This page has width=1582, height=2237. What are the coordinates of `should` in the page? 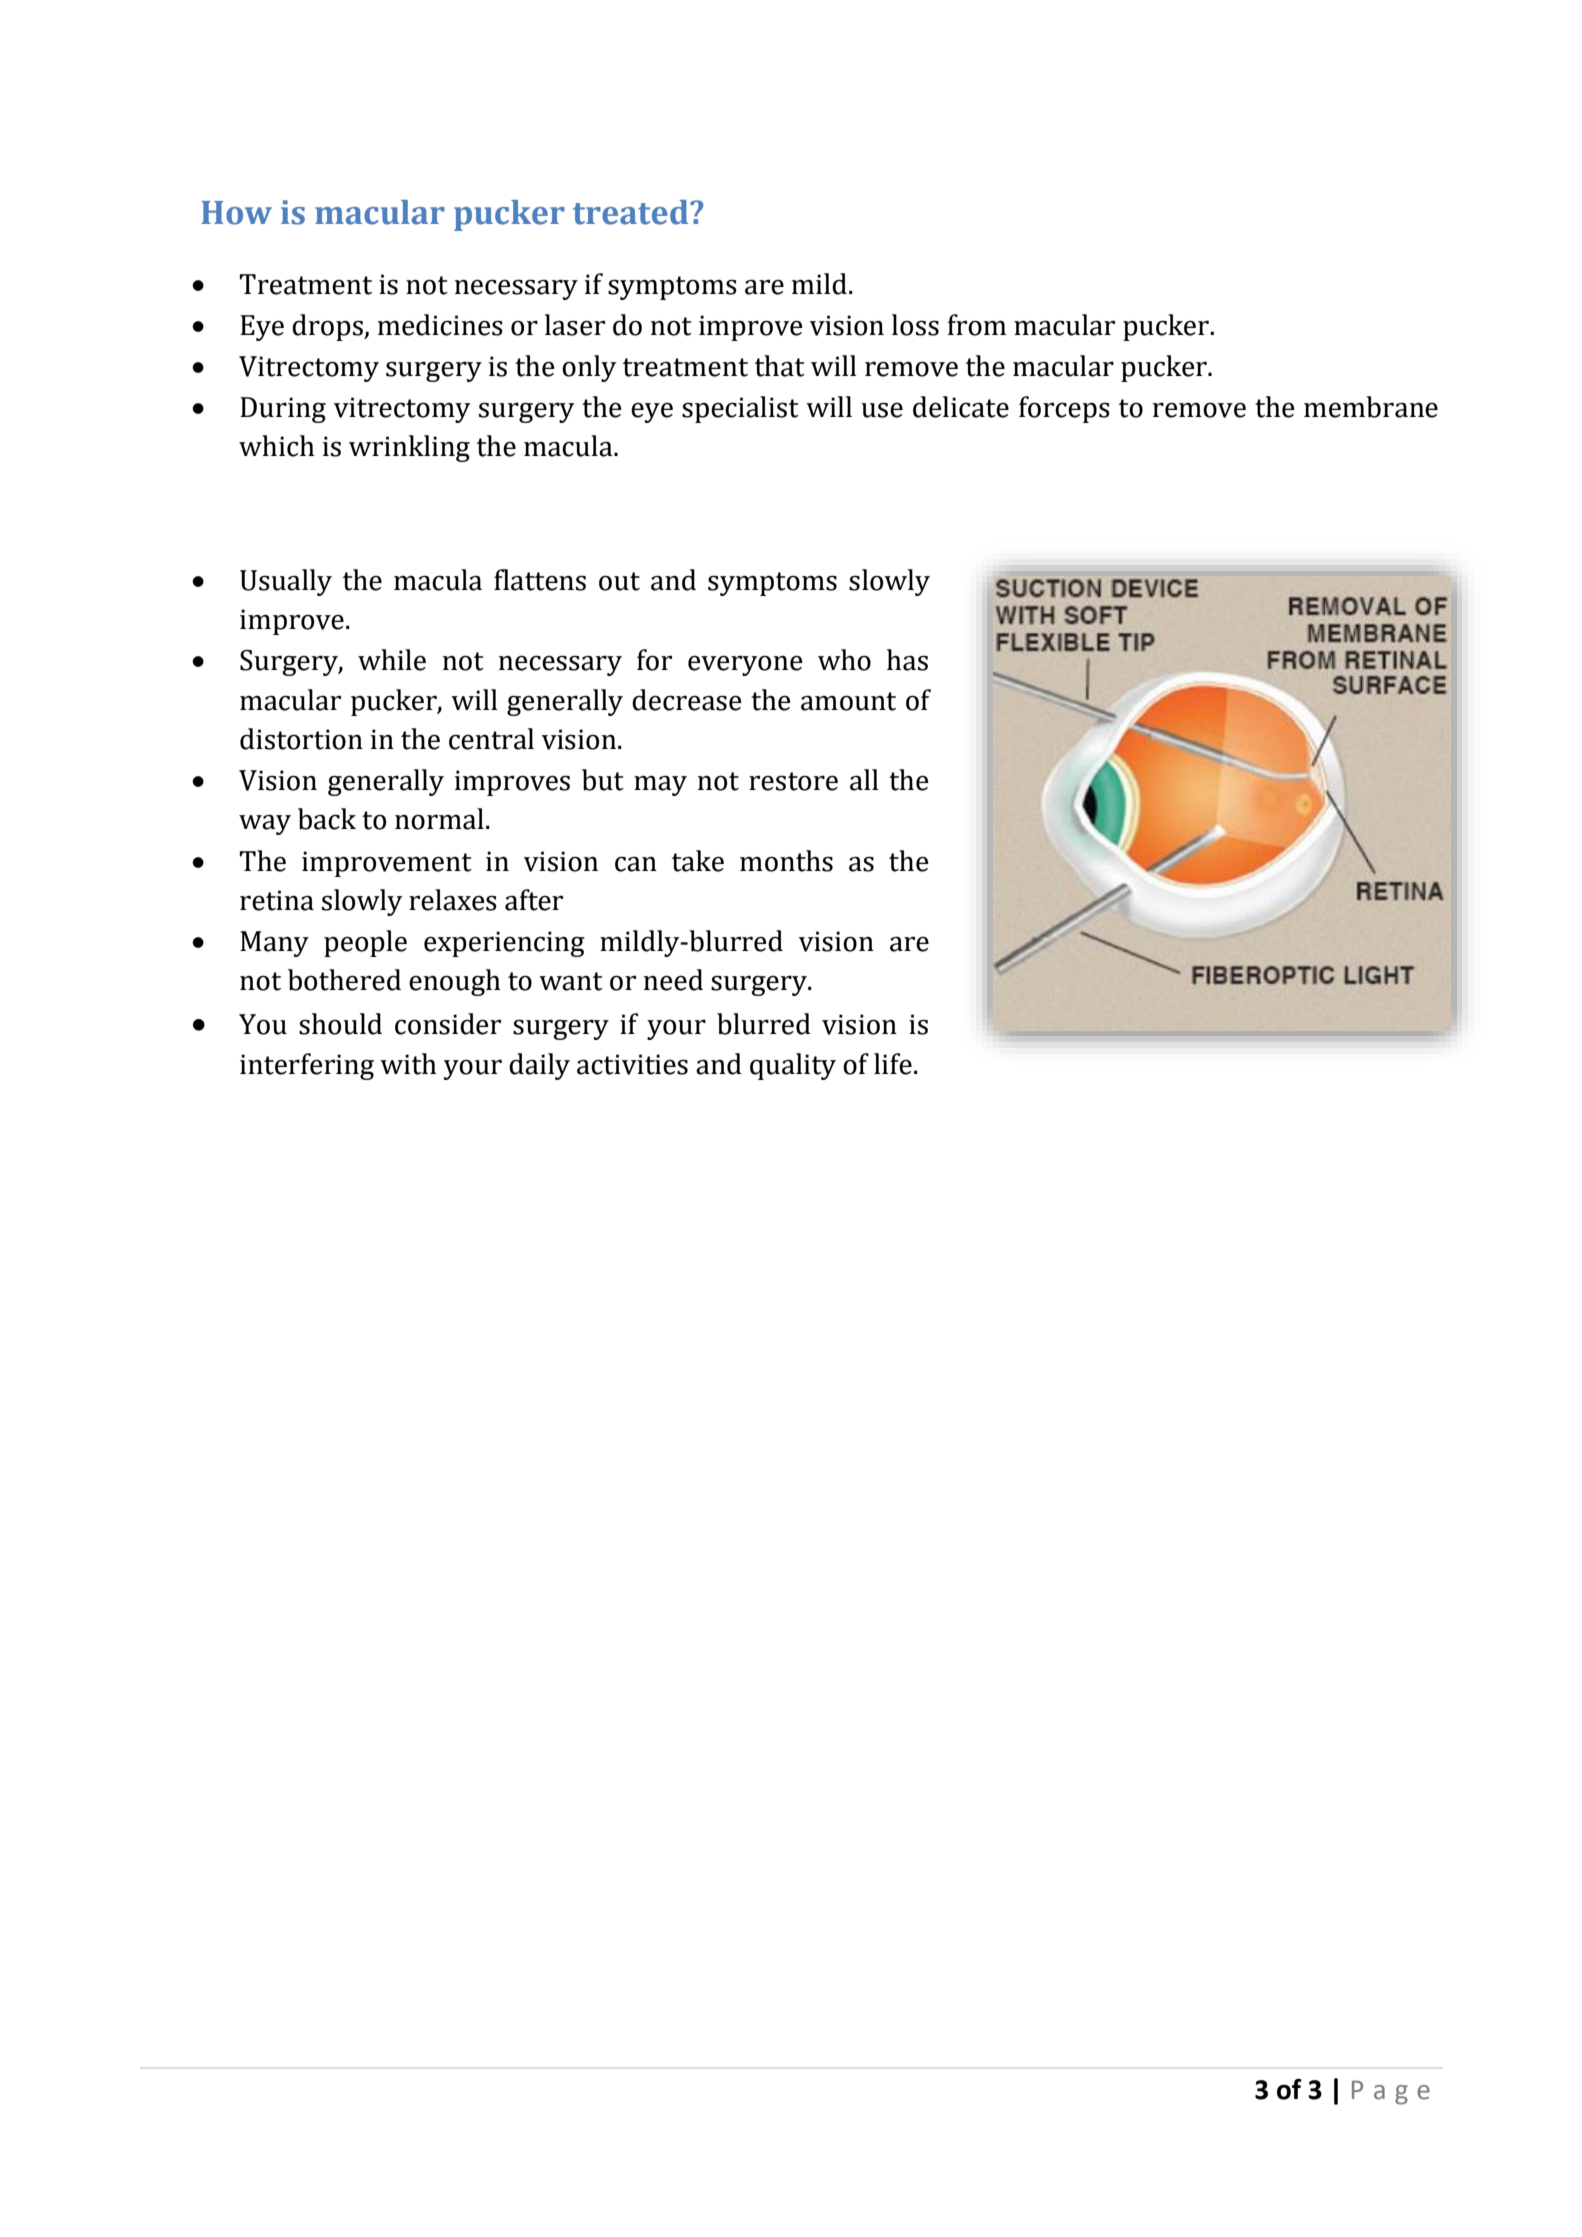 It's located at (340, 1024).
